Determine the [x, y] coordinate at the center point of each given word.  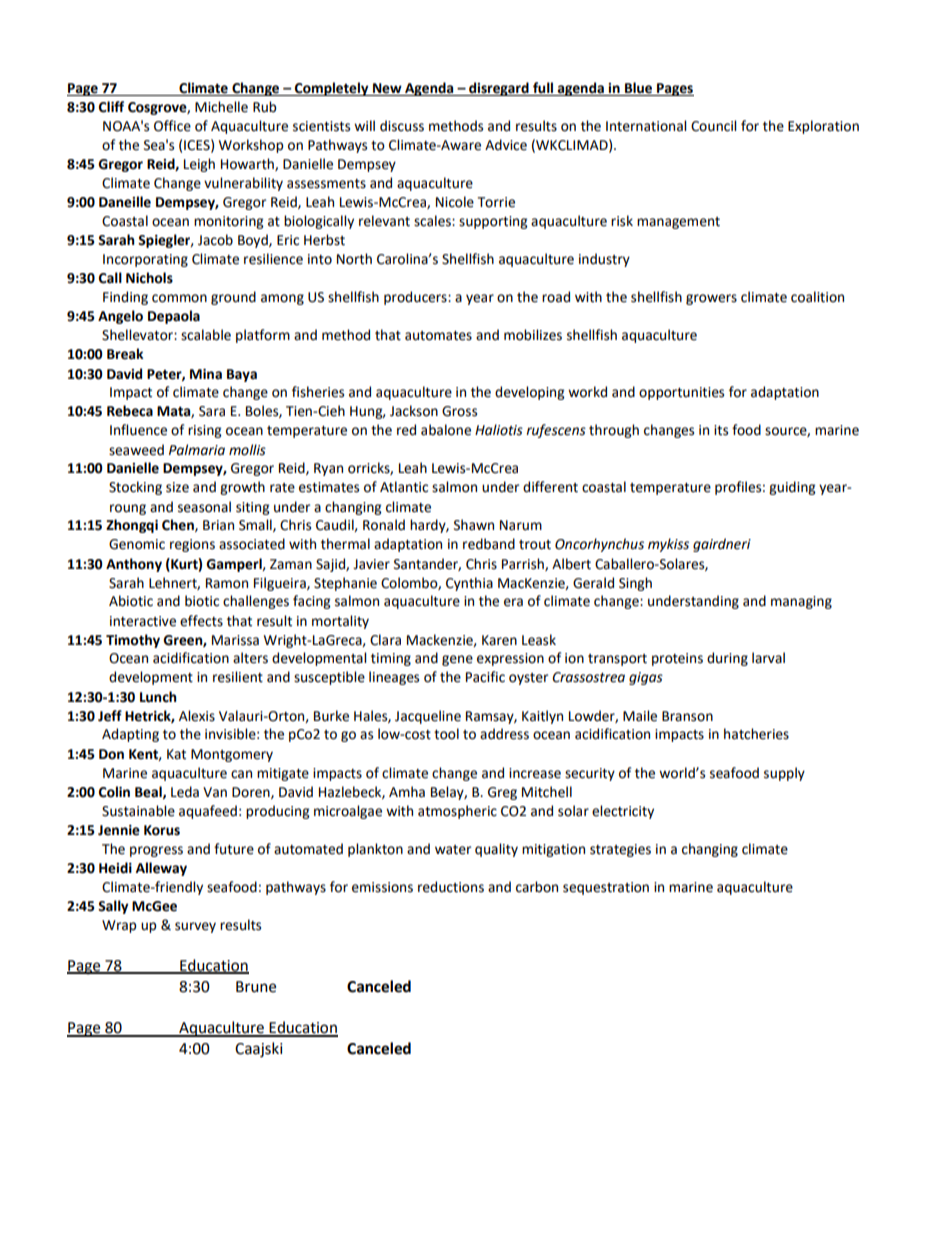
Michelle [221, 107]
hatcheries [756, 734]
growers [711, 299]
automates [438, 336]
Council [713, 126]
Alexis [197, 716]
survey [195, 927]
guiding [792, 488]
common [179, 298]
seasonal [204, 507]
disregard [499, 89]
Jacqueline [428, 717]
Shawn [474, 525]
